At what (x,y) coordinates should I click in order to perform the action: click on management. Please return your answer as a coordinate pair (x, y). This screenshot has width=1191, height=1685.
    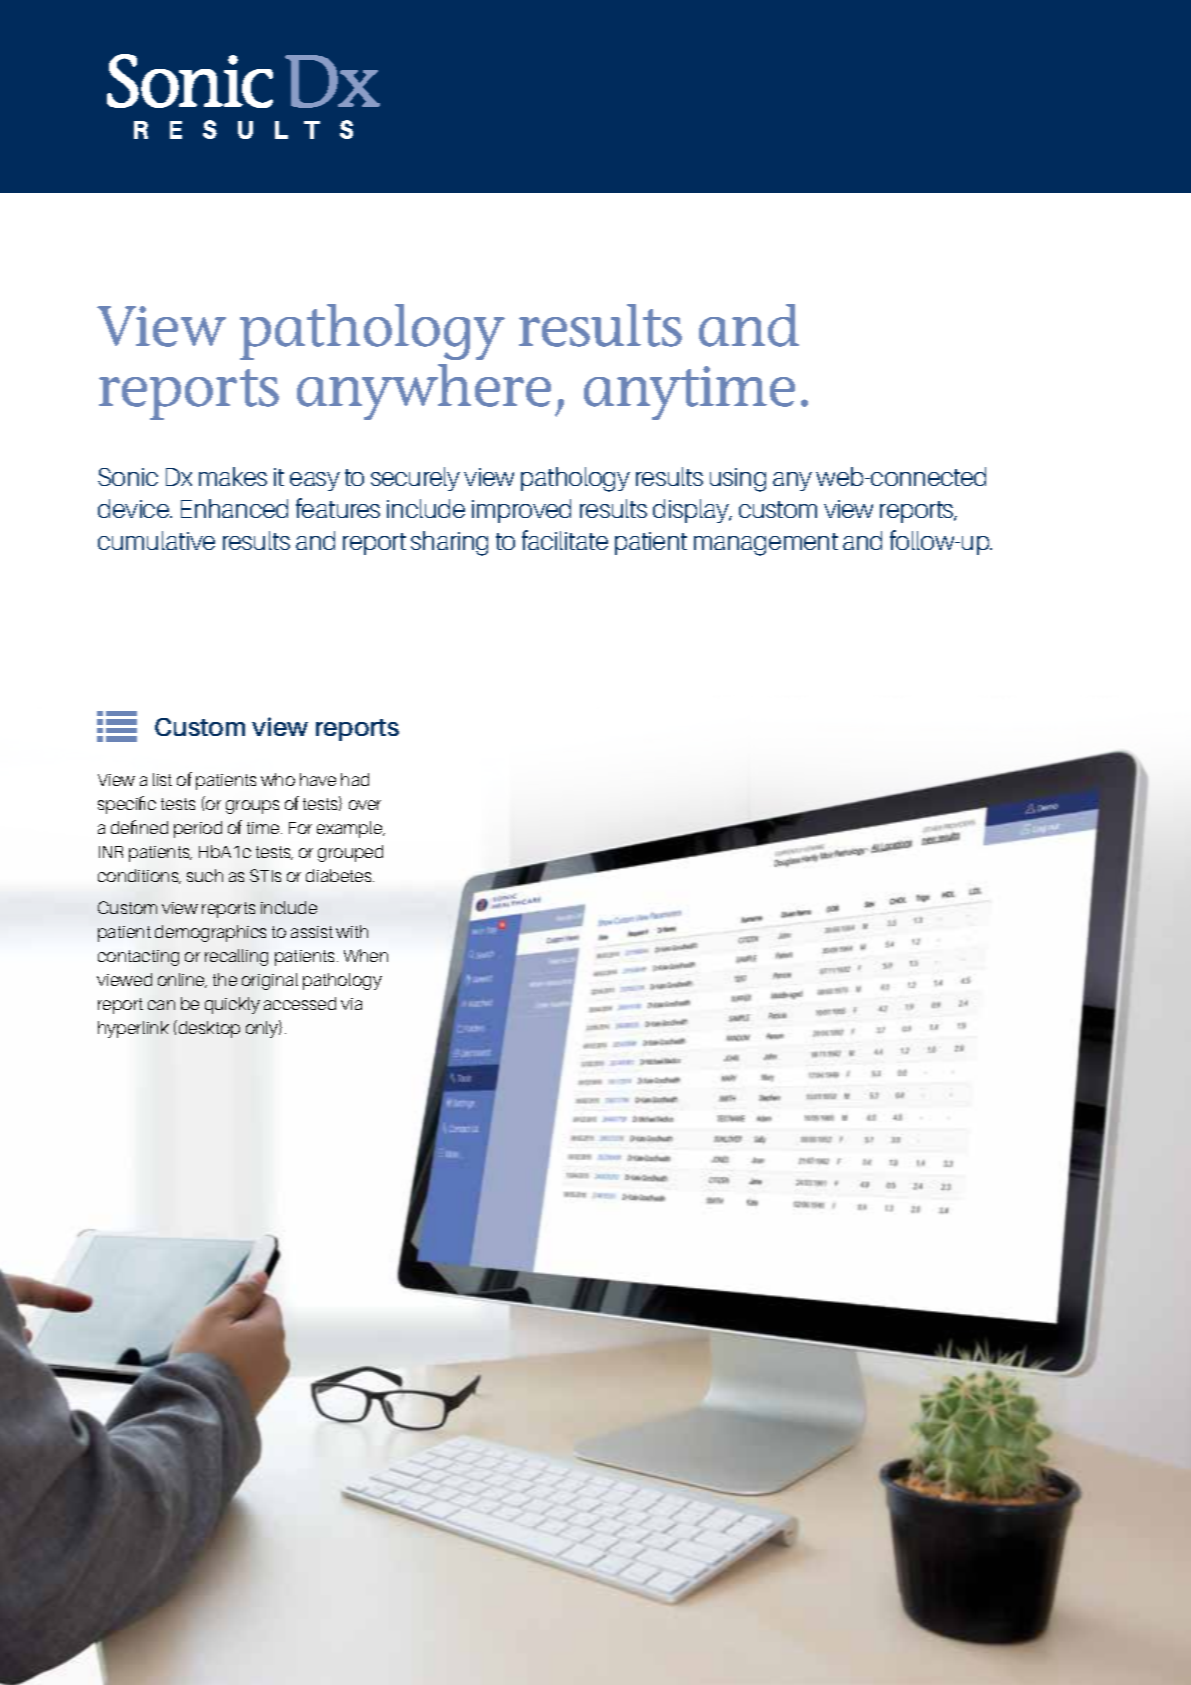
    Looking at the image, I should click on (766, 544).
